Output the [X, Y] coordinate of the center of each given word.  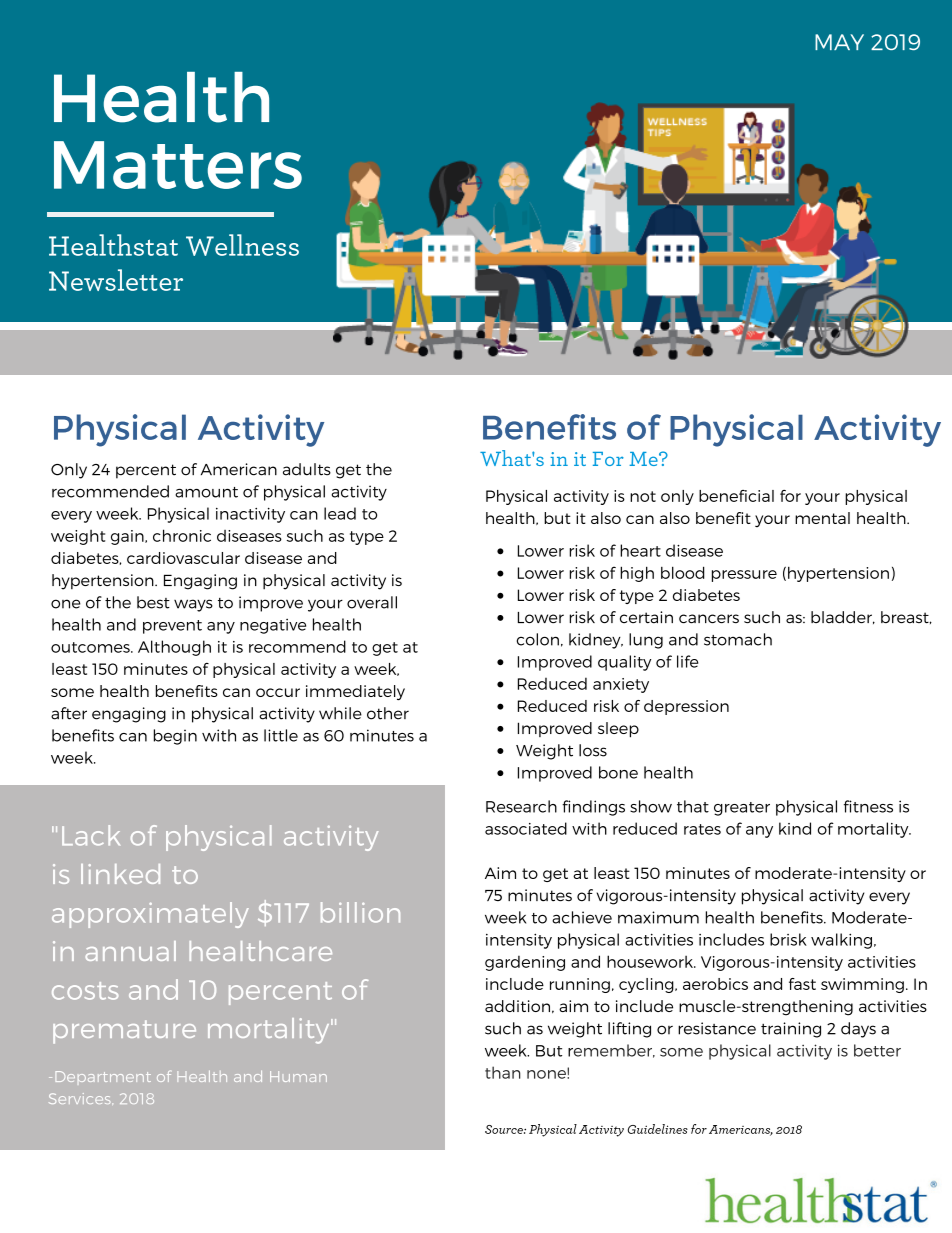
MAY [839, 42]
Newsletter [116, 280]
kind [795, 828]
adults [307, 469]
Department [103, 1076]
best [153, 602]
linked [120, 874]
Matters [178, 165]
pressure [744, 576]
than [503, 1072]
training [791, 1030]
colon [538, 639]
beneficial [736, 496]
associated [526, 828]
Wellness [242, 245]
